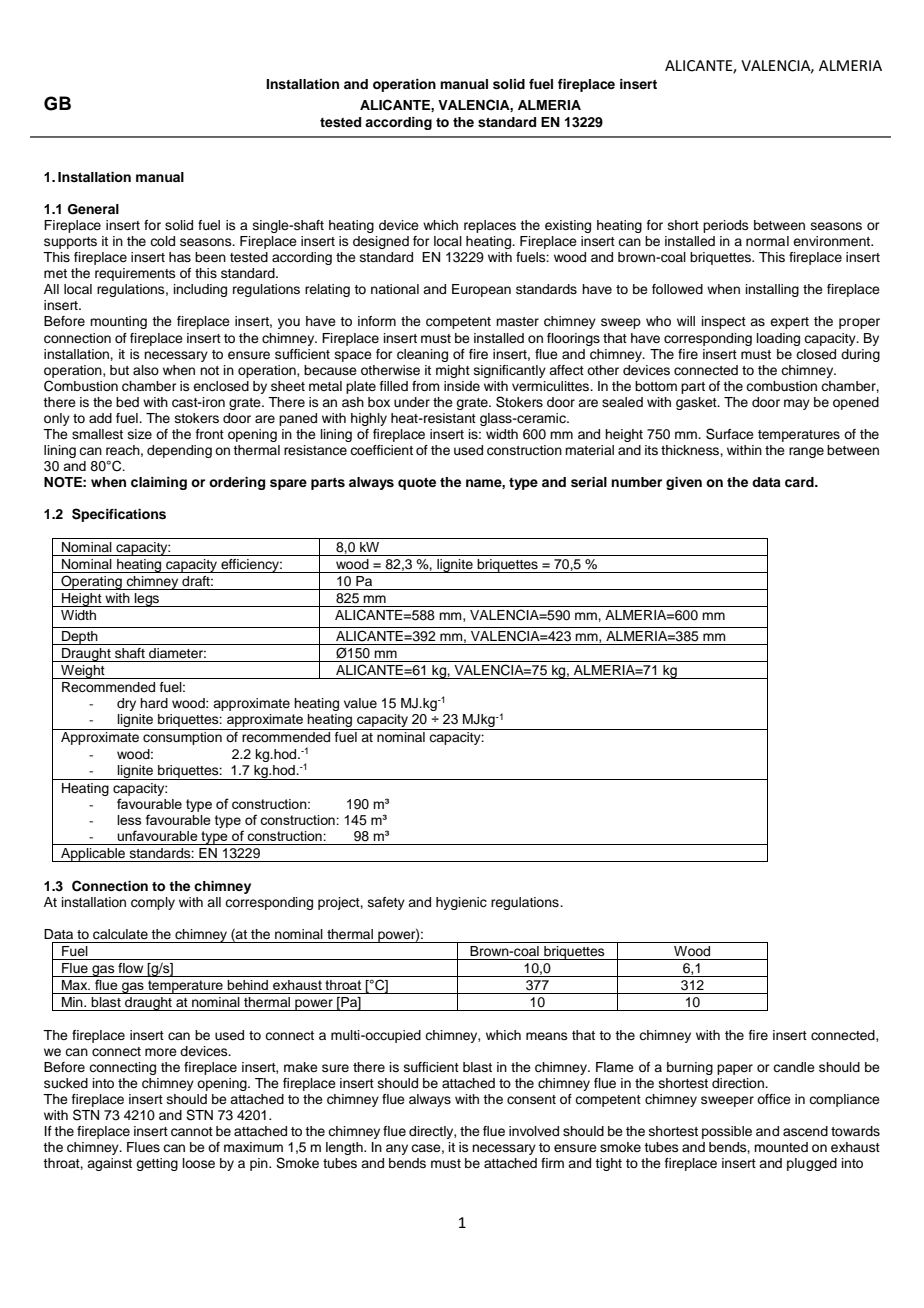  Describe the element at coordinates (490, 226) in the screenshot. I see `replaces` at that location.
